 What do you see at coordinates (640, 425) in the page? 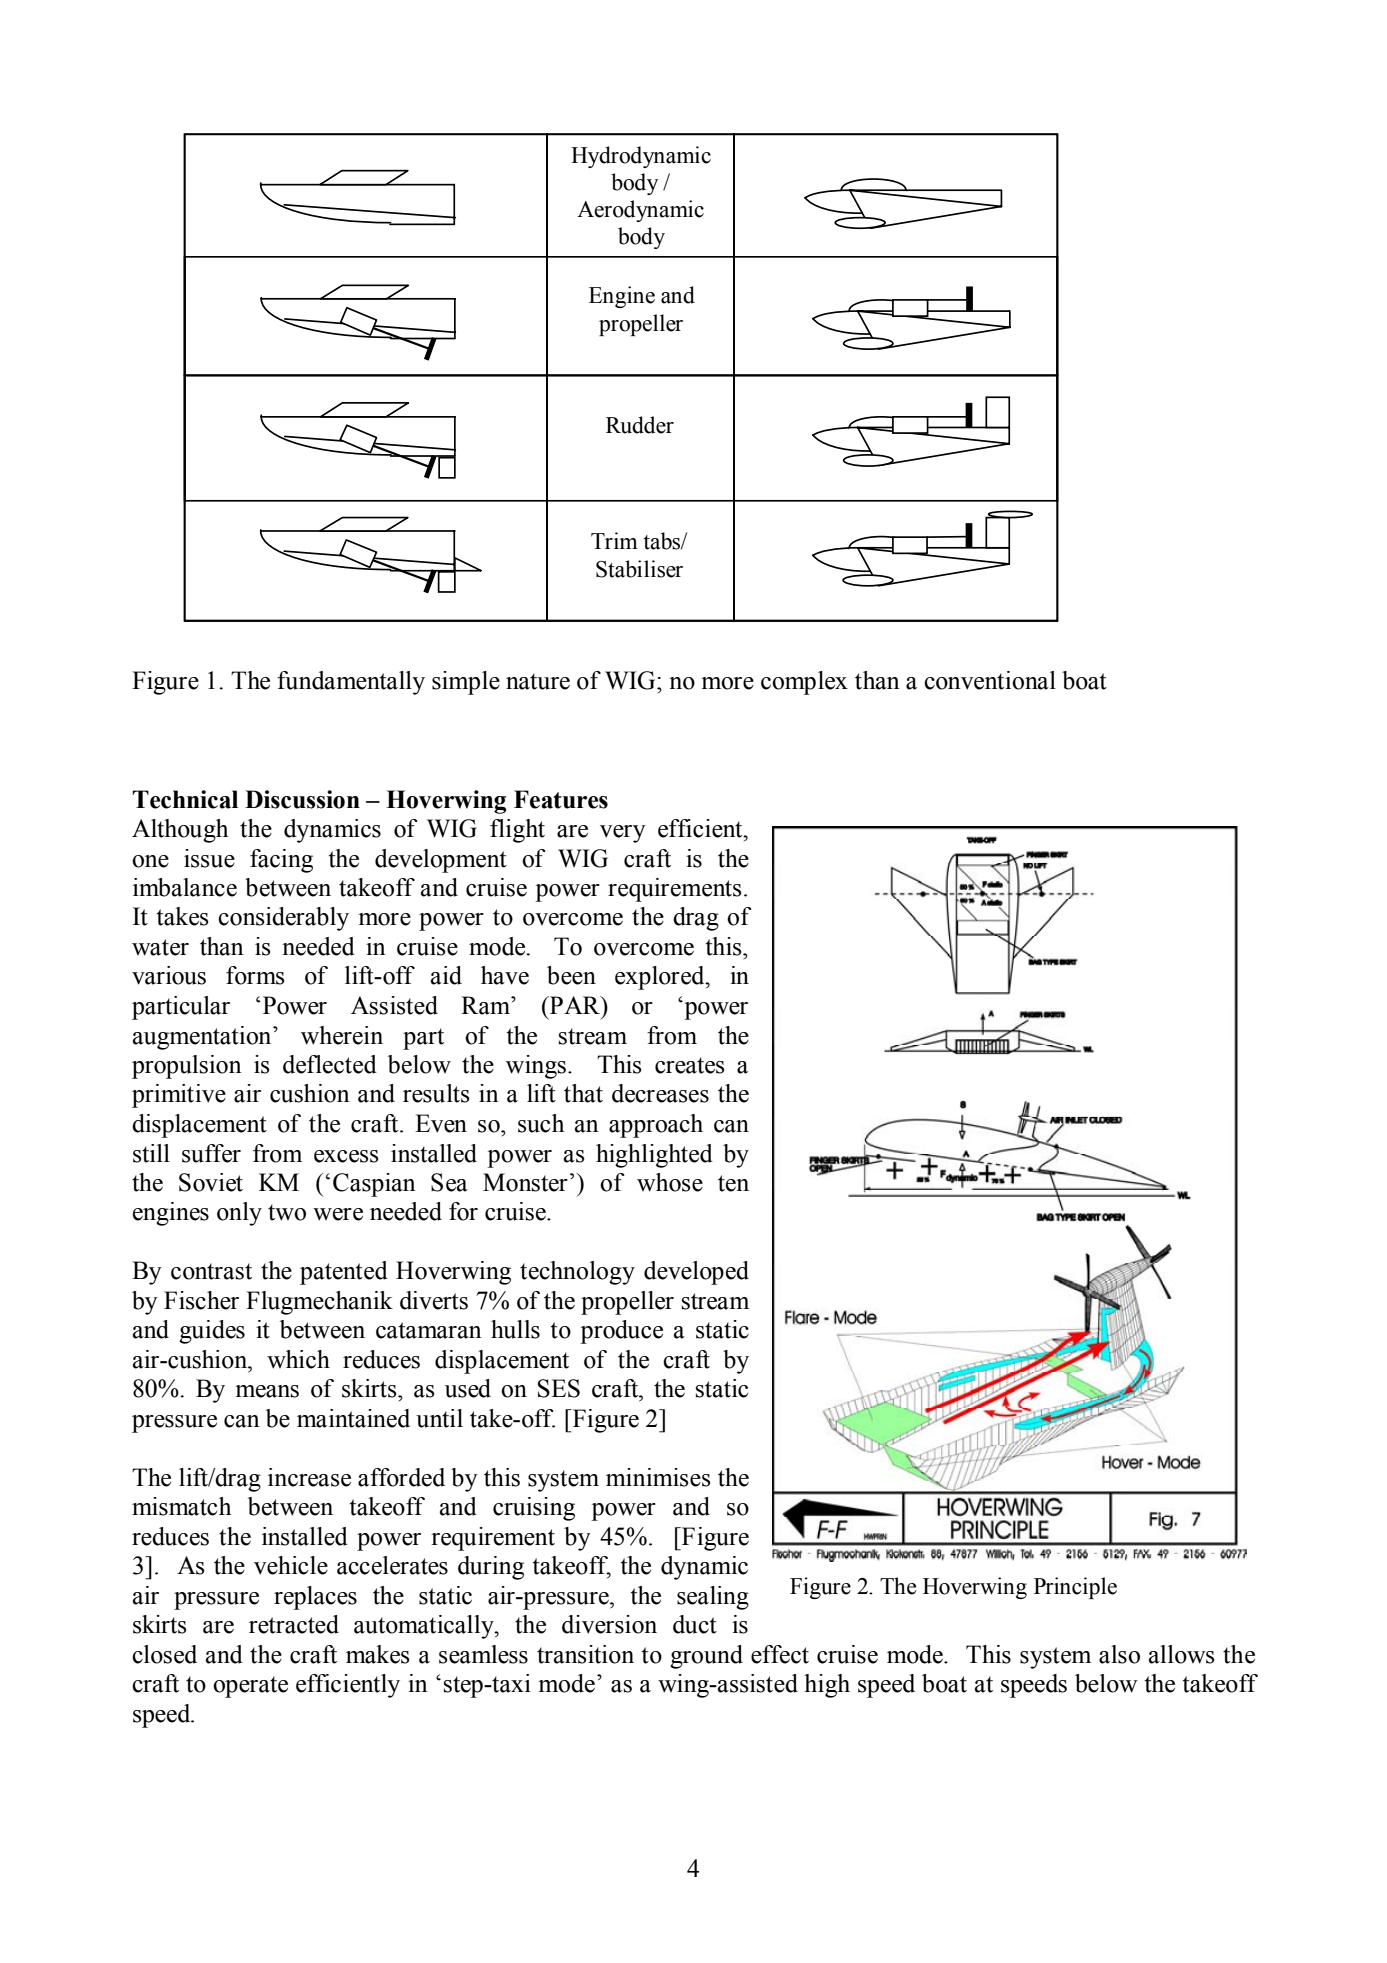
I see `Rudder` at bounding box center [640, 425].
